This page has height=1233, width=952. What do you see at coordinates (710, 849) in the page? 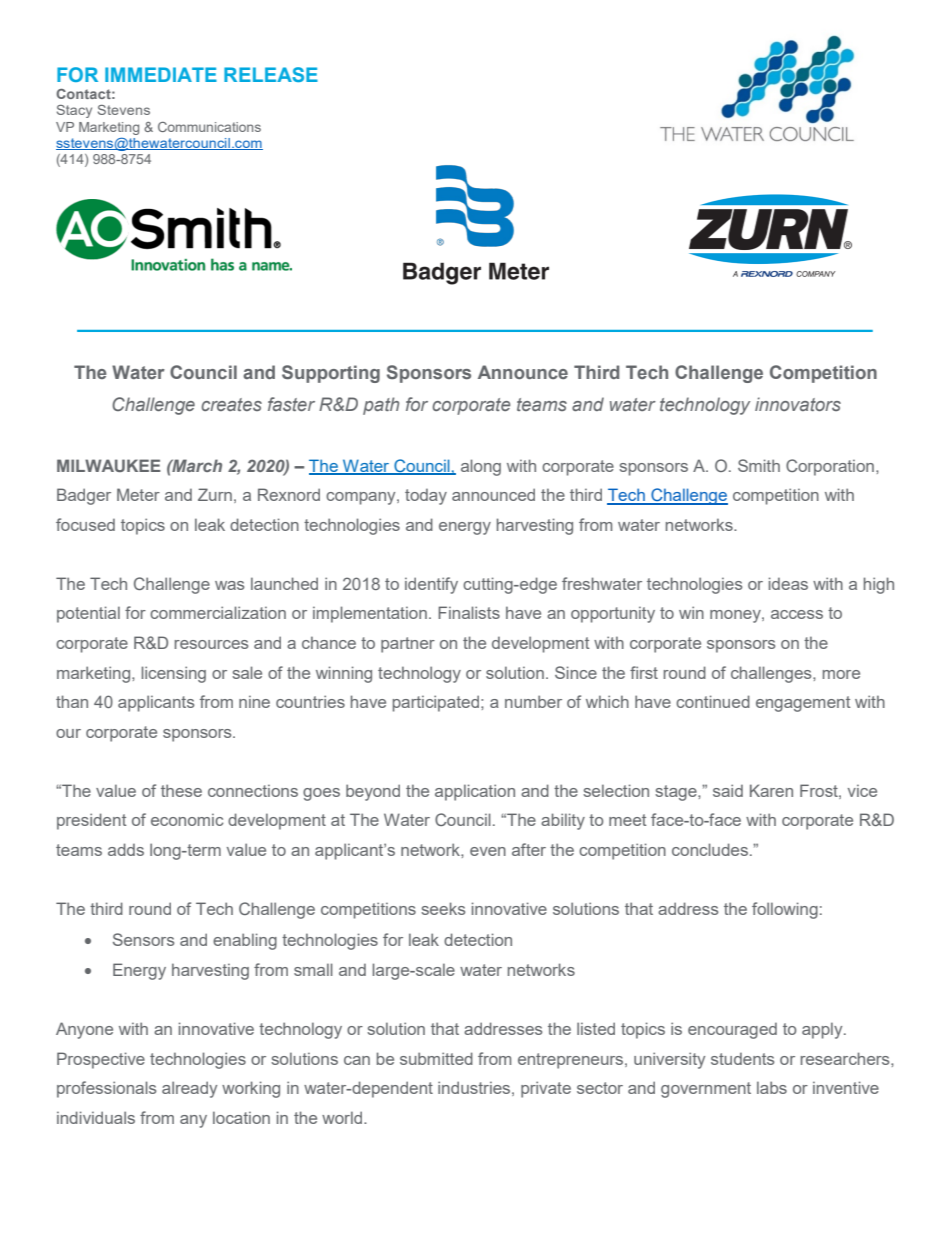
I see `concludes` at bounding box center [710, 849].
